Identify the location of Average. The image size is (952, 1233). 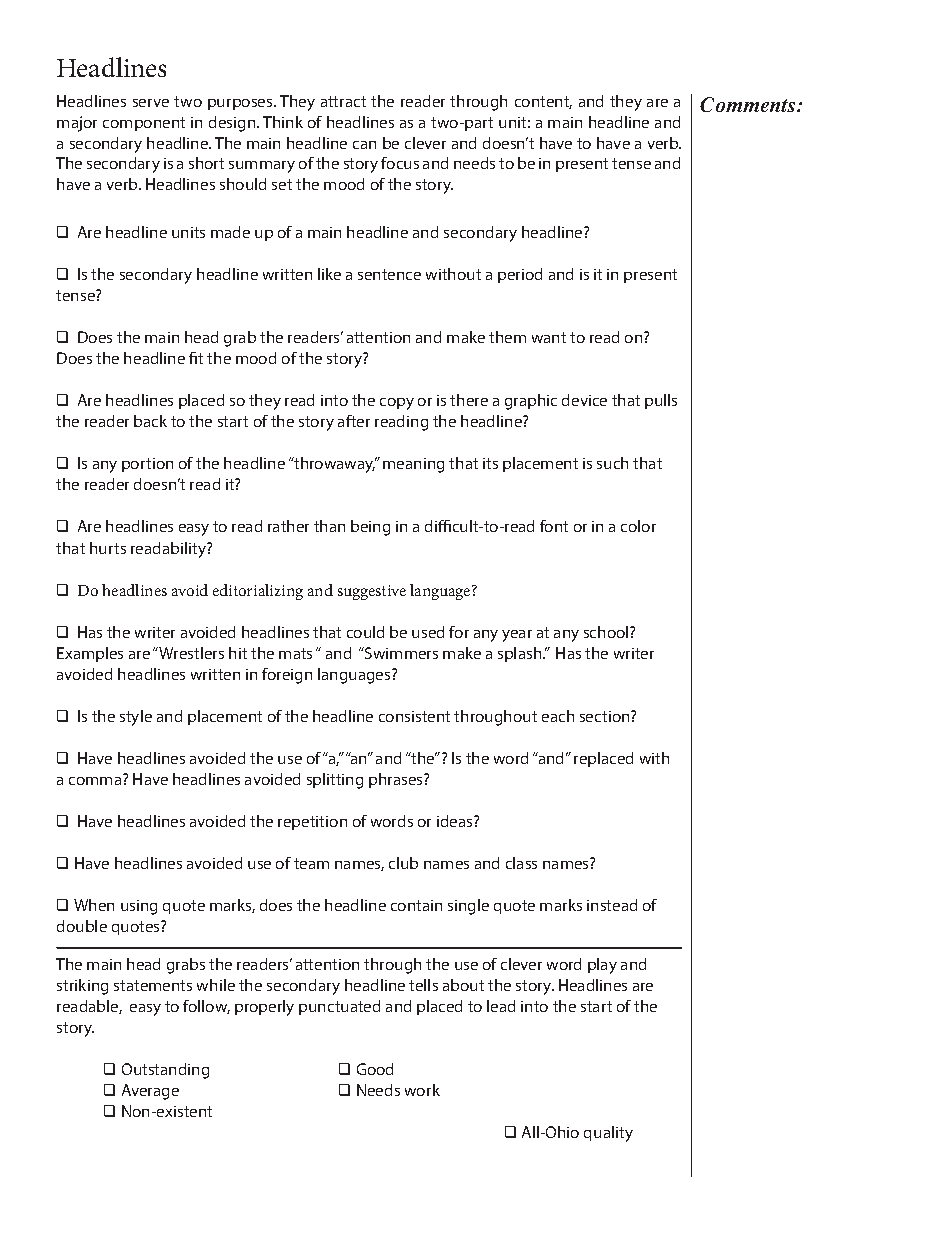
(150, 1092).
